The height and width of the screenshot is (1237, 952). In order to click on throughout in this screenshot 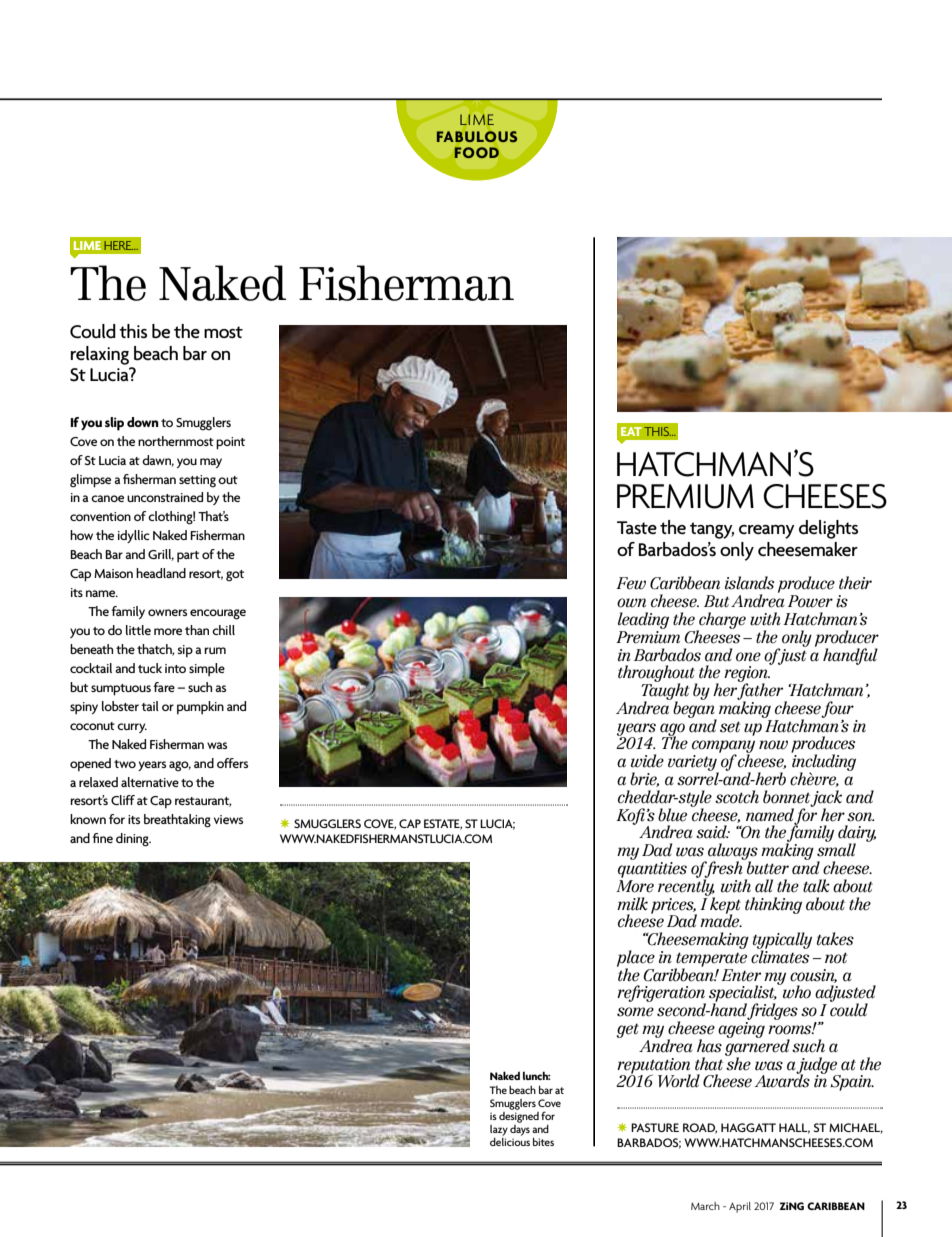, I will do `click(658, 675)`.
